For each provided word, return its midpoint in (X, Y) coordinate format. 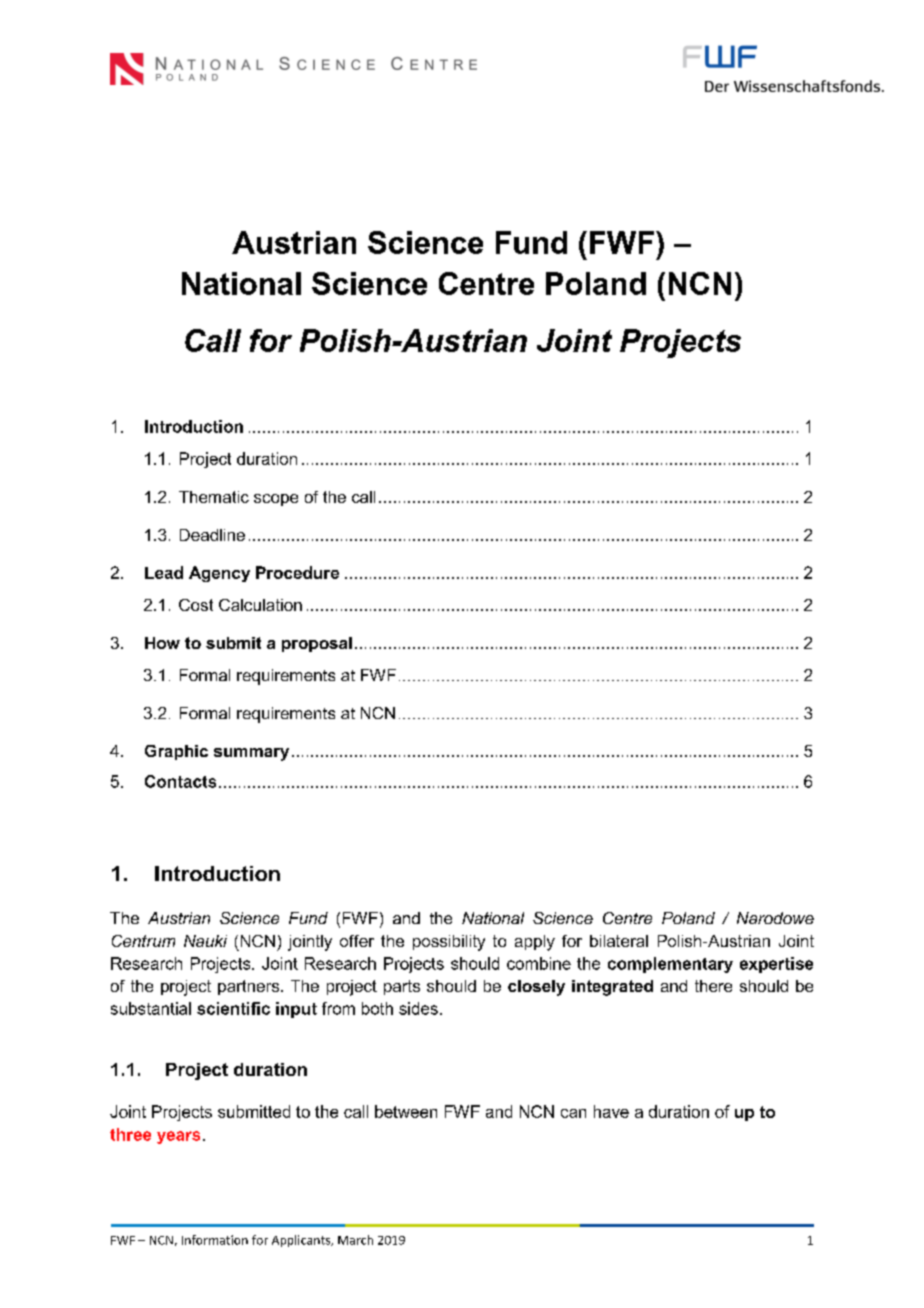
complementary (670, 965)
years (178, 1137)
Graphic (176, 752)
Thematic (214, 497)
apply (535, 943)
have (611, 1111)
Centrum (143, 941)
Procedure (297, 572)
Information (215, 1240)
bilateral (619, 941)
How (162, 643)
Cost (196, 605)
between (406, 1111)
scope (276, 500)
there (713, 986)
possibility (449, 943)
